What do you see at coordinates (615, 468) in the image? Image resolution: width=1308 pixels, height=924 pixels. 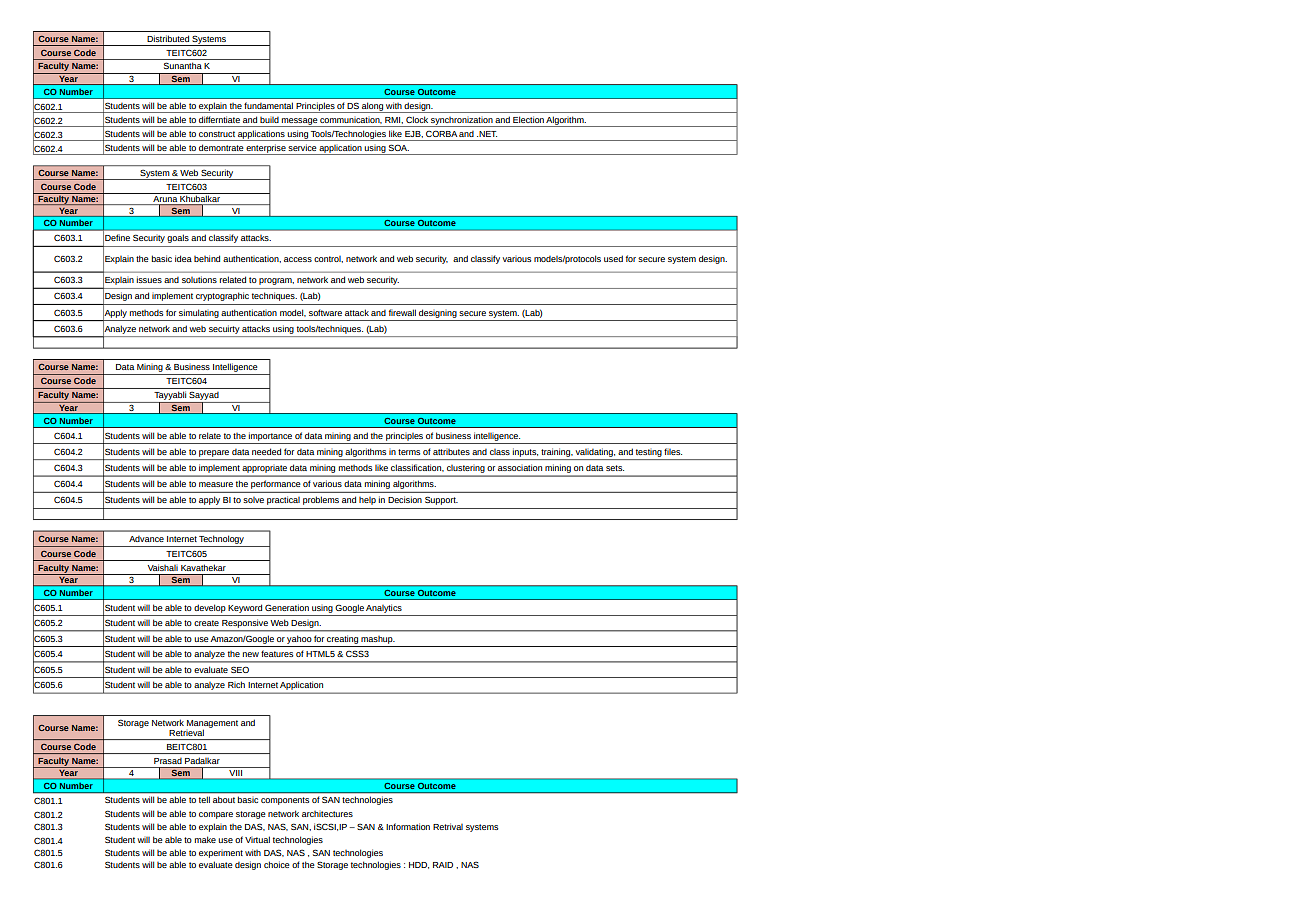 I see `sets` at bounding box center [615, 468].
